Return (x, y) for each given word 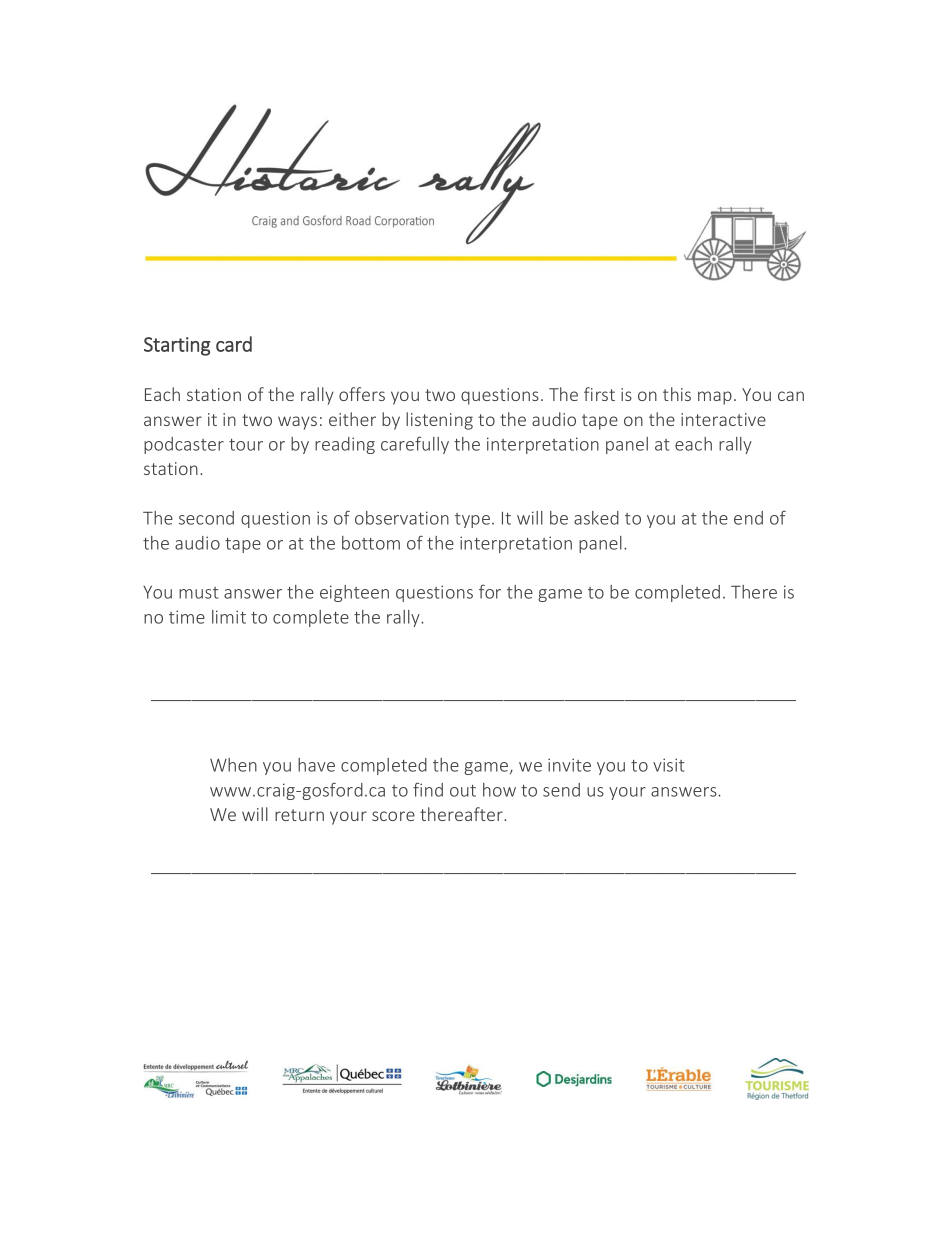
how (499, 790)
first (599, 394)
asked (596, 518)
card (234, 344)
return (299, 815)
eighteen (354, 593)
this (677, 394)
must (199, 593)
